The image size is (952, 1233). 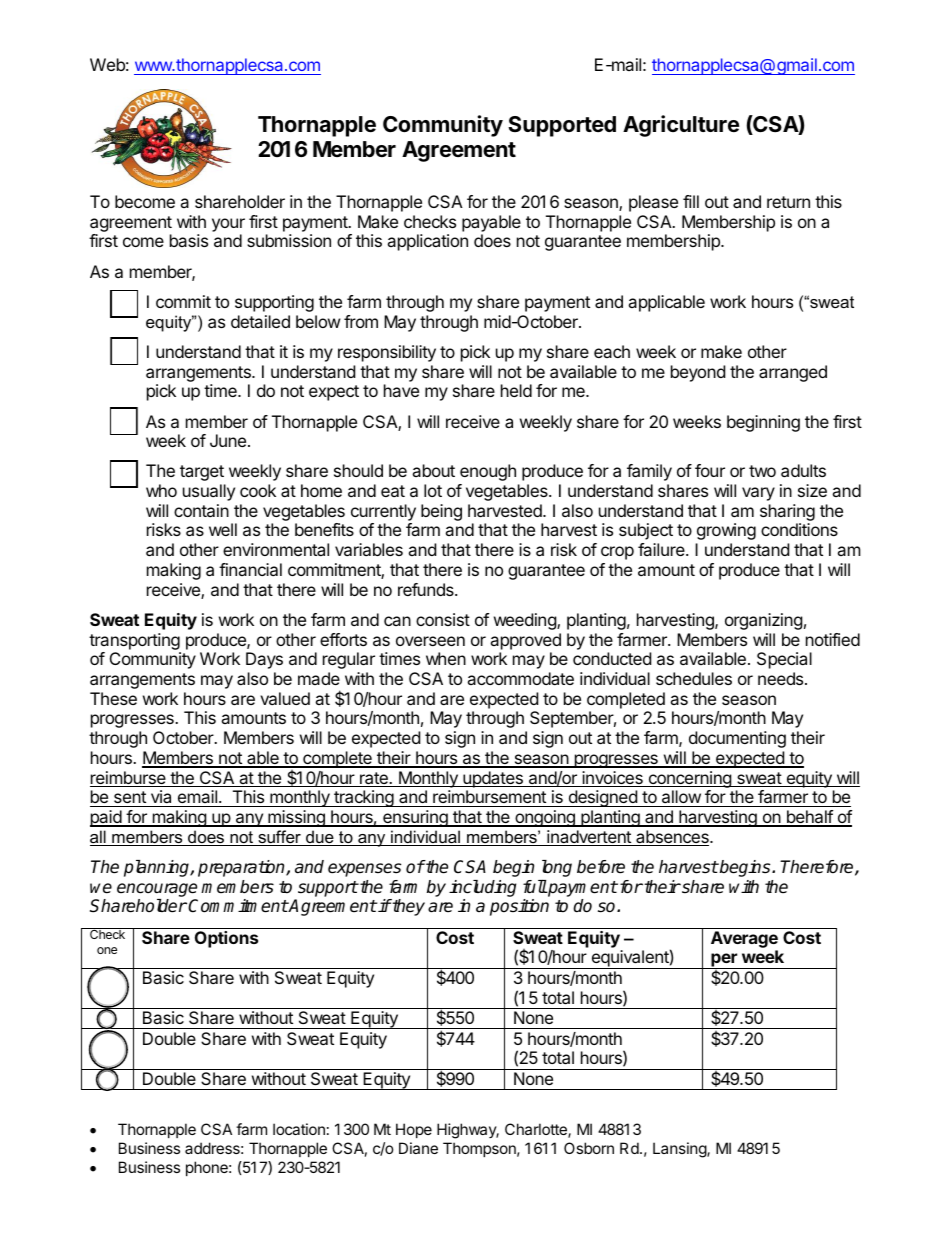 What do you see at coordinates (157, 891) in the screenshot?
I see `encourage` at bounding box center [157, 891].
